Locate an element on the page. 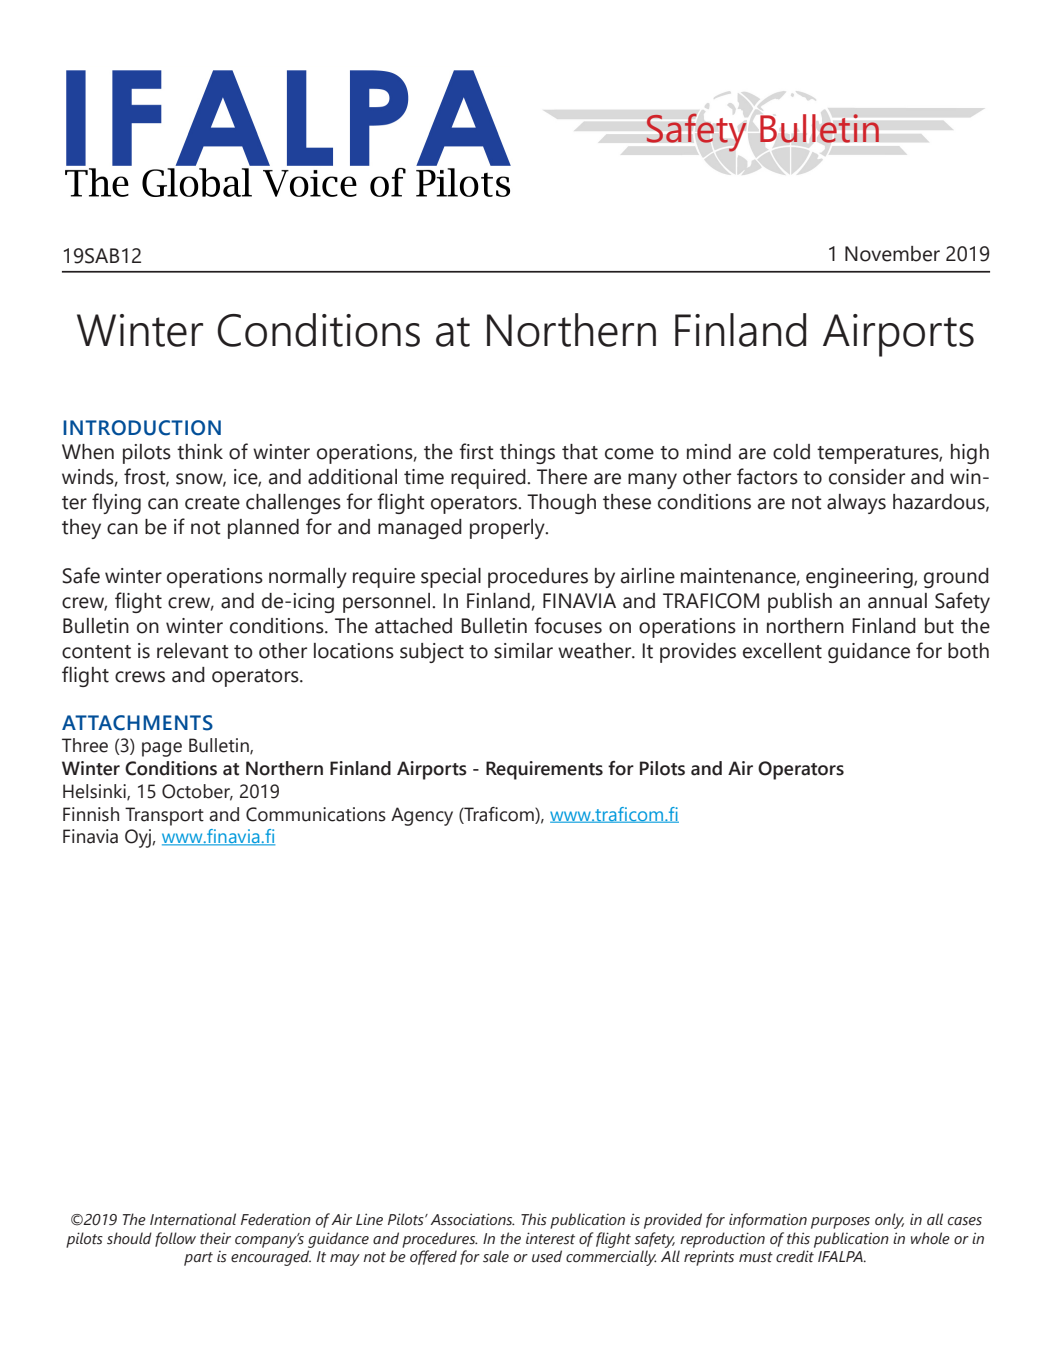 This image has height=1362, width=1052. INTRODUCTION is located at coordinates (142, 428).
